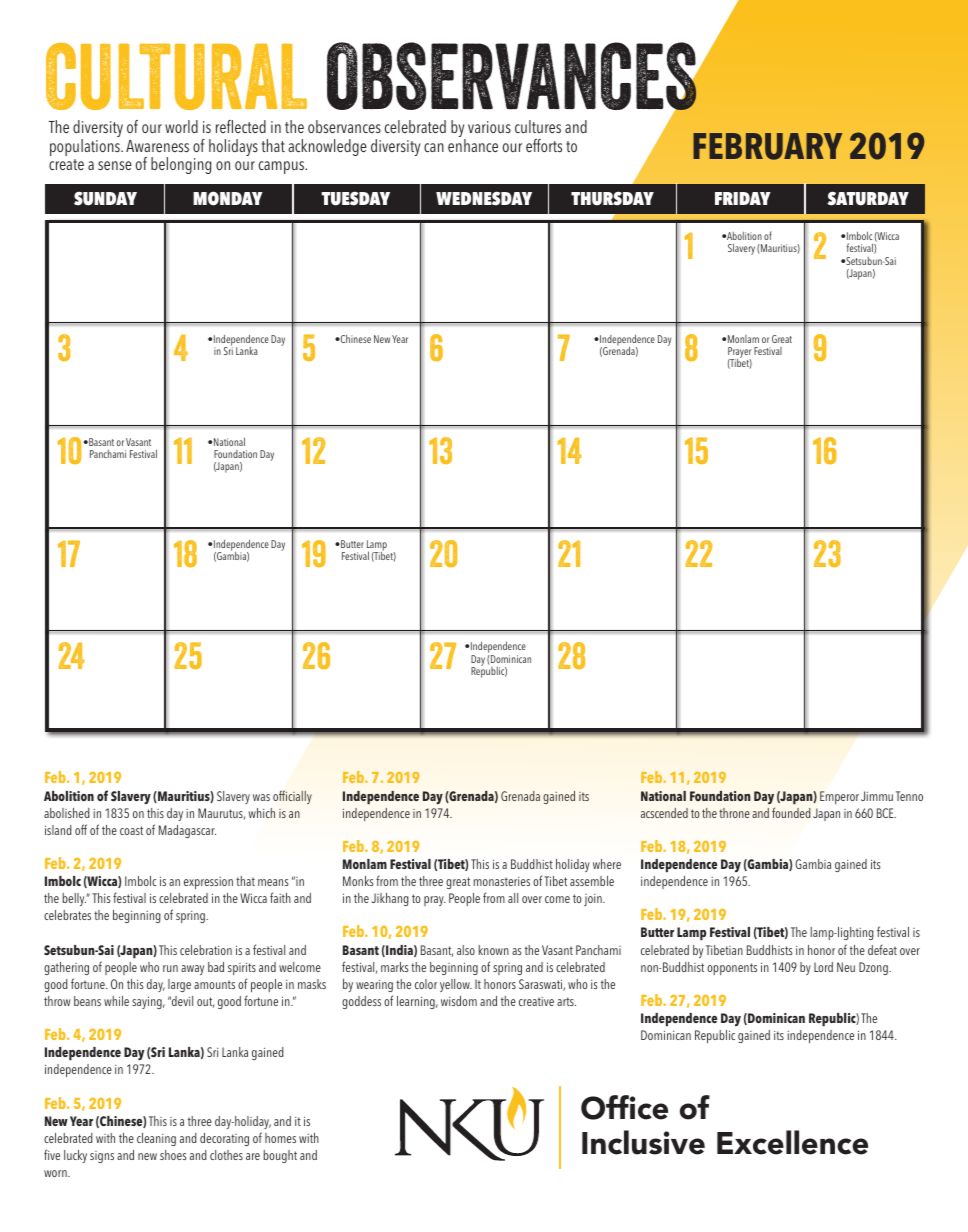 The height and width of the document is (1232, 968). What do you see at coordinates (792, 1142) in the document?
I see `Excellence` at bounding box center [792, 1142].
